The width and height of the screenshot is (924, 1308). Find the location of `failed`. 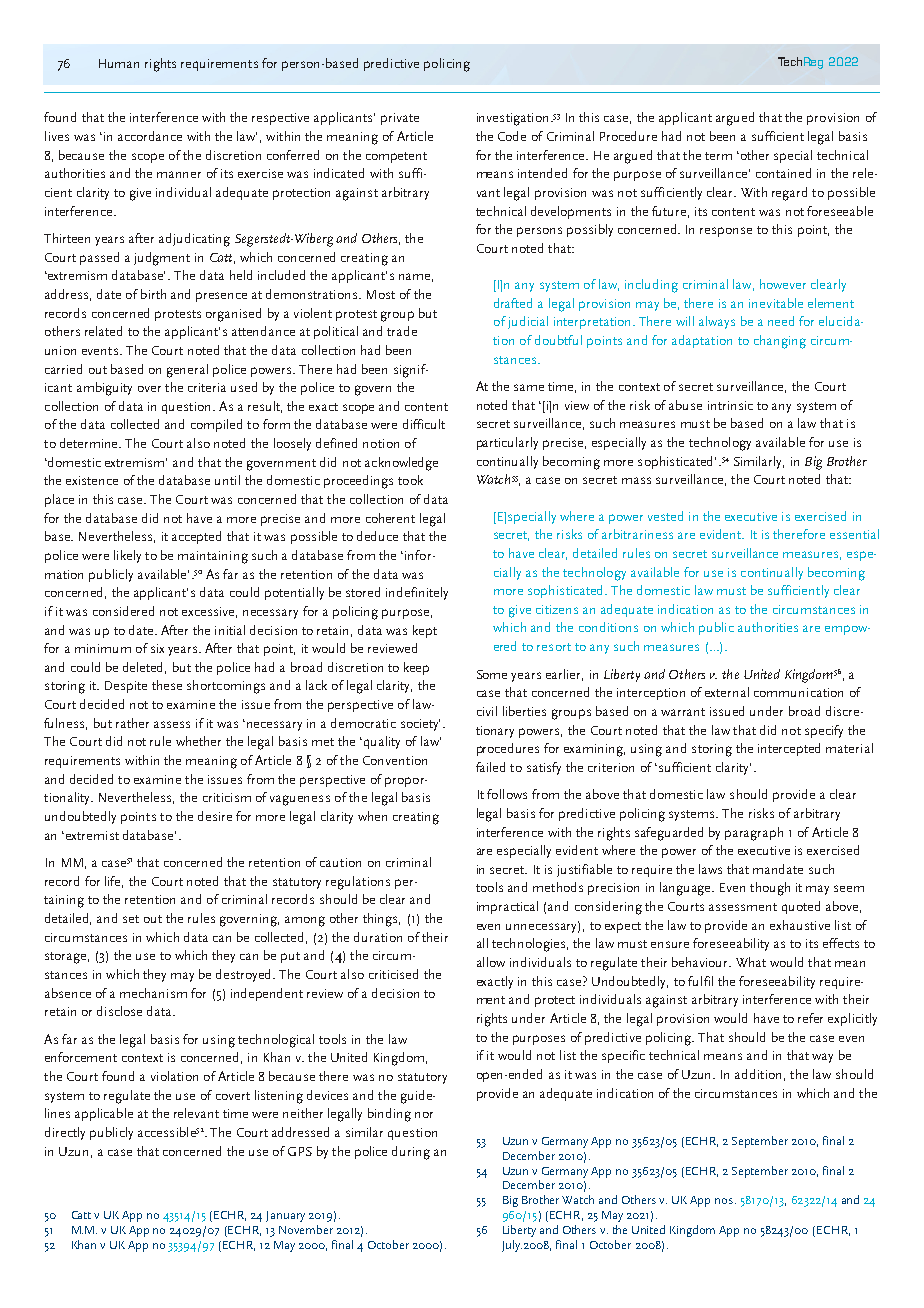

failed is located at coordinates (490, 767).
